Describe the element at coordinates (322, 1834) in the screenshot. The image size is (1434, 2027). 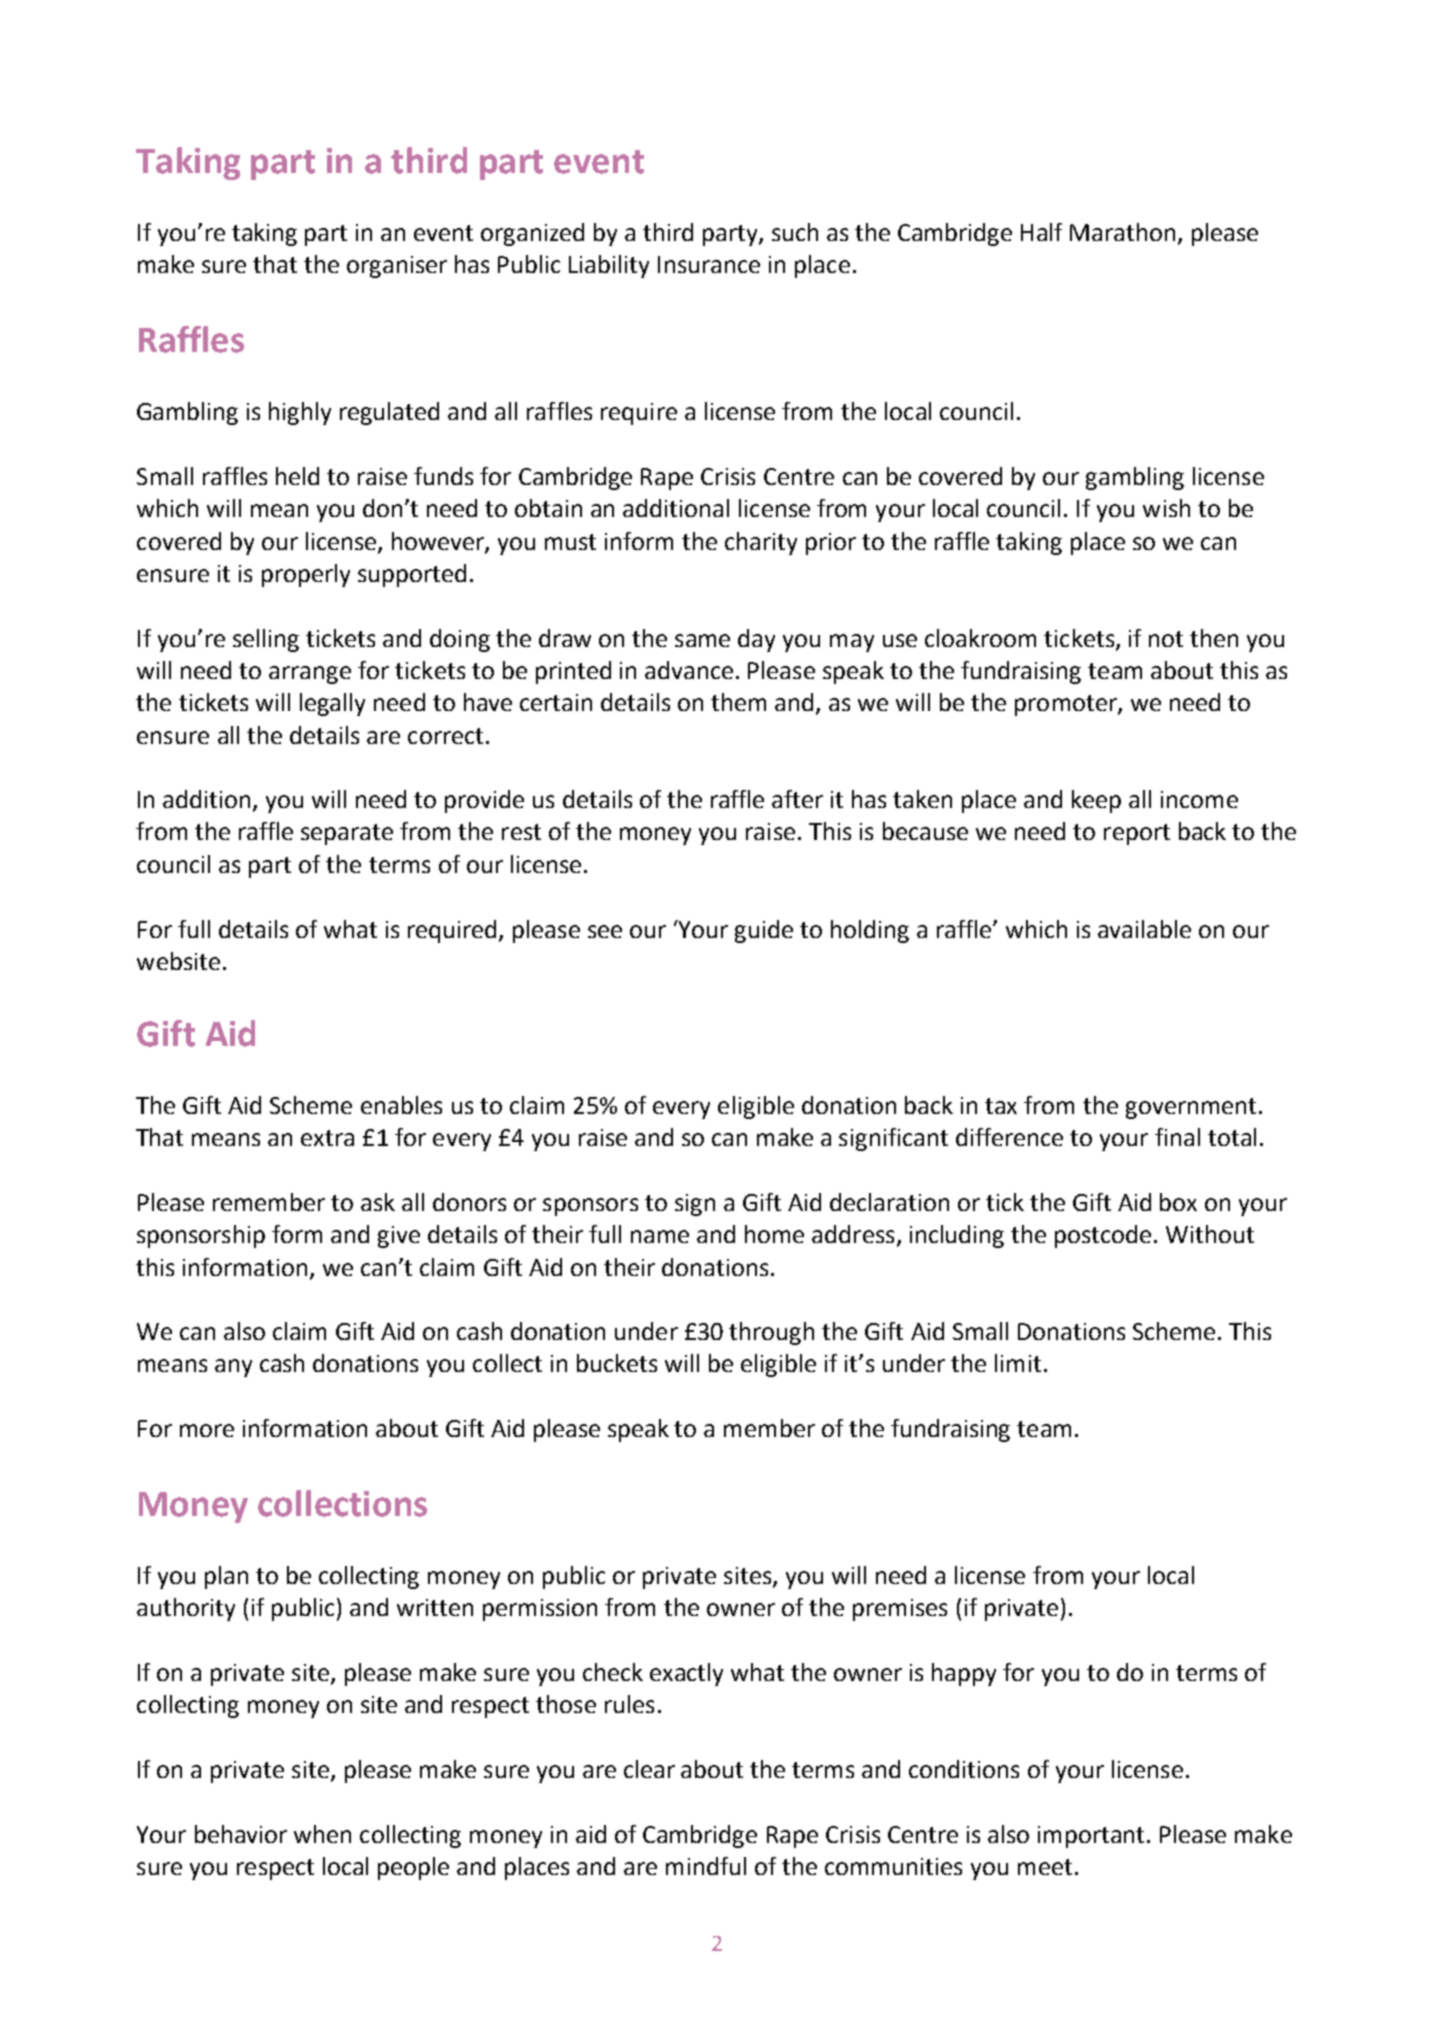
I see `when` at that location.
